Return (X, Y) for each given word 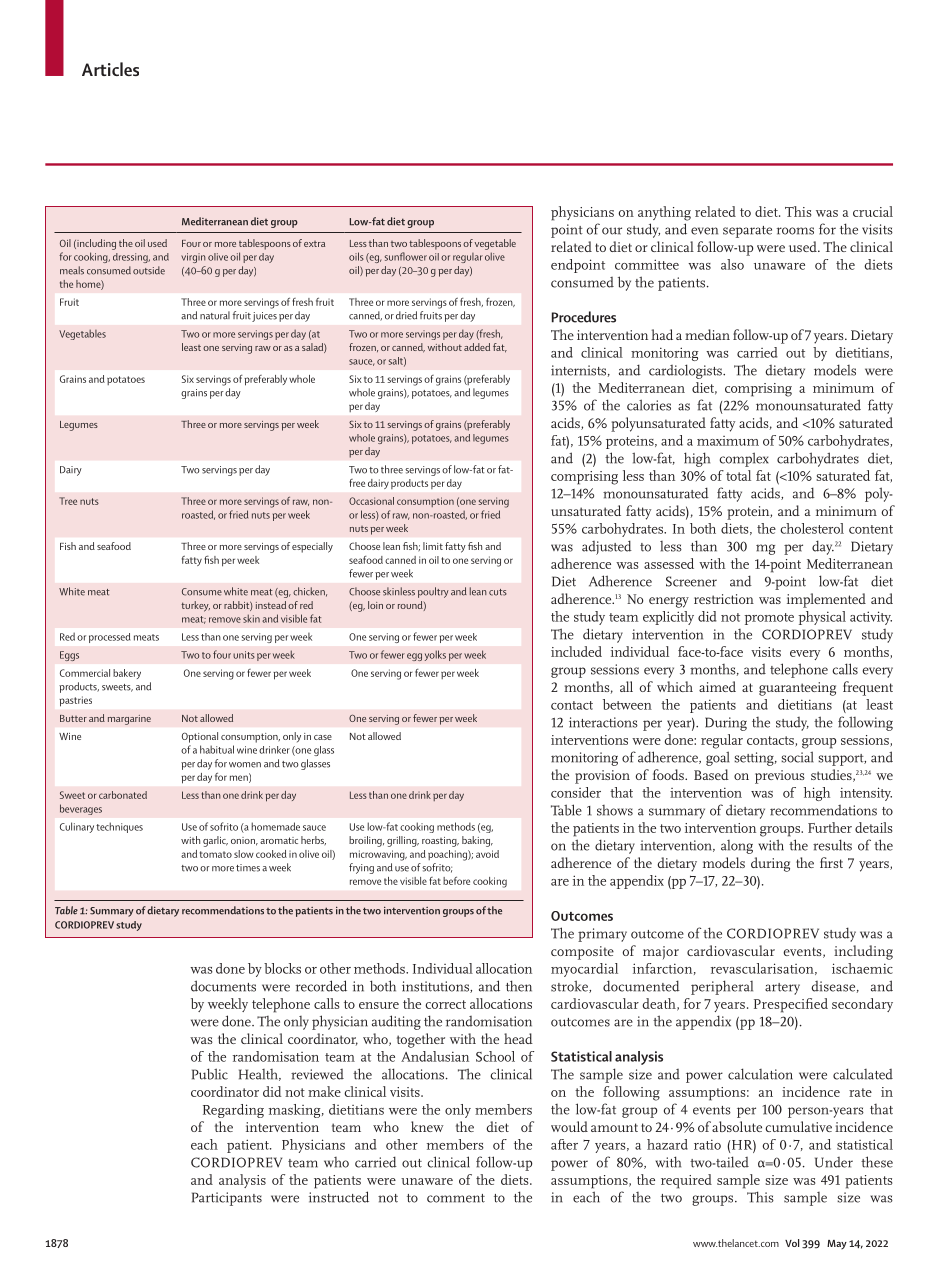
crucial (873, 211)
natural (215, 315)
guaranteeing (797, 689)
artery (782, 989)
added (477, 347)
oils (356, 256)
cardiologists (686, 371)
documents (223, 986)
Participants (227, 1199)
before (456, 880)
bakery (127, 674)
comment (456, 1198)
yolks (435, 655)
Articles (110, 69)
